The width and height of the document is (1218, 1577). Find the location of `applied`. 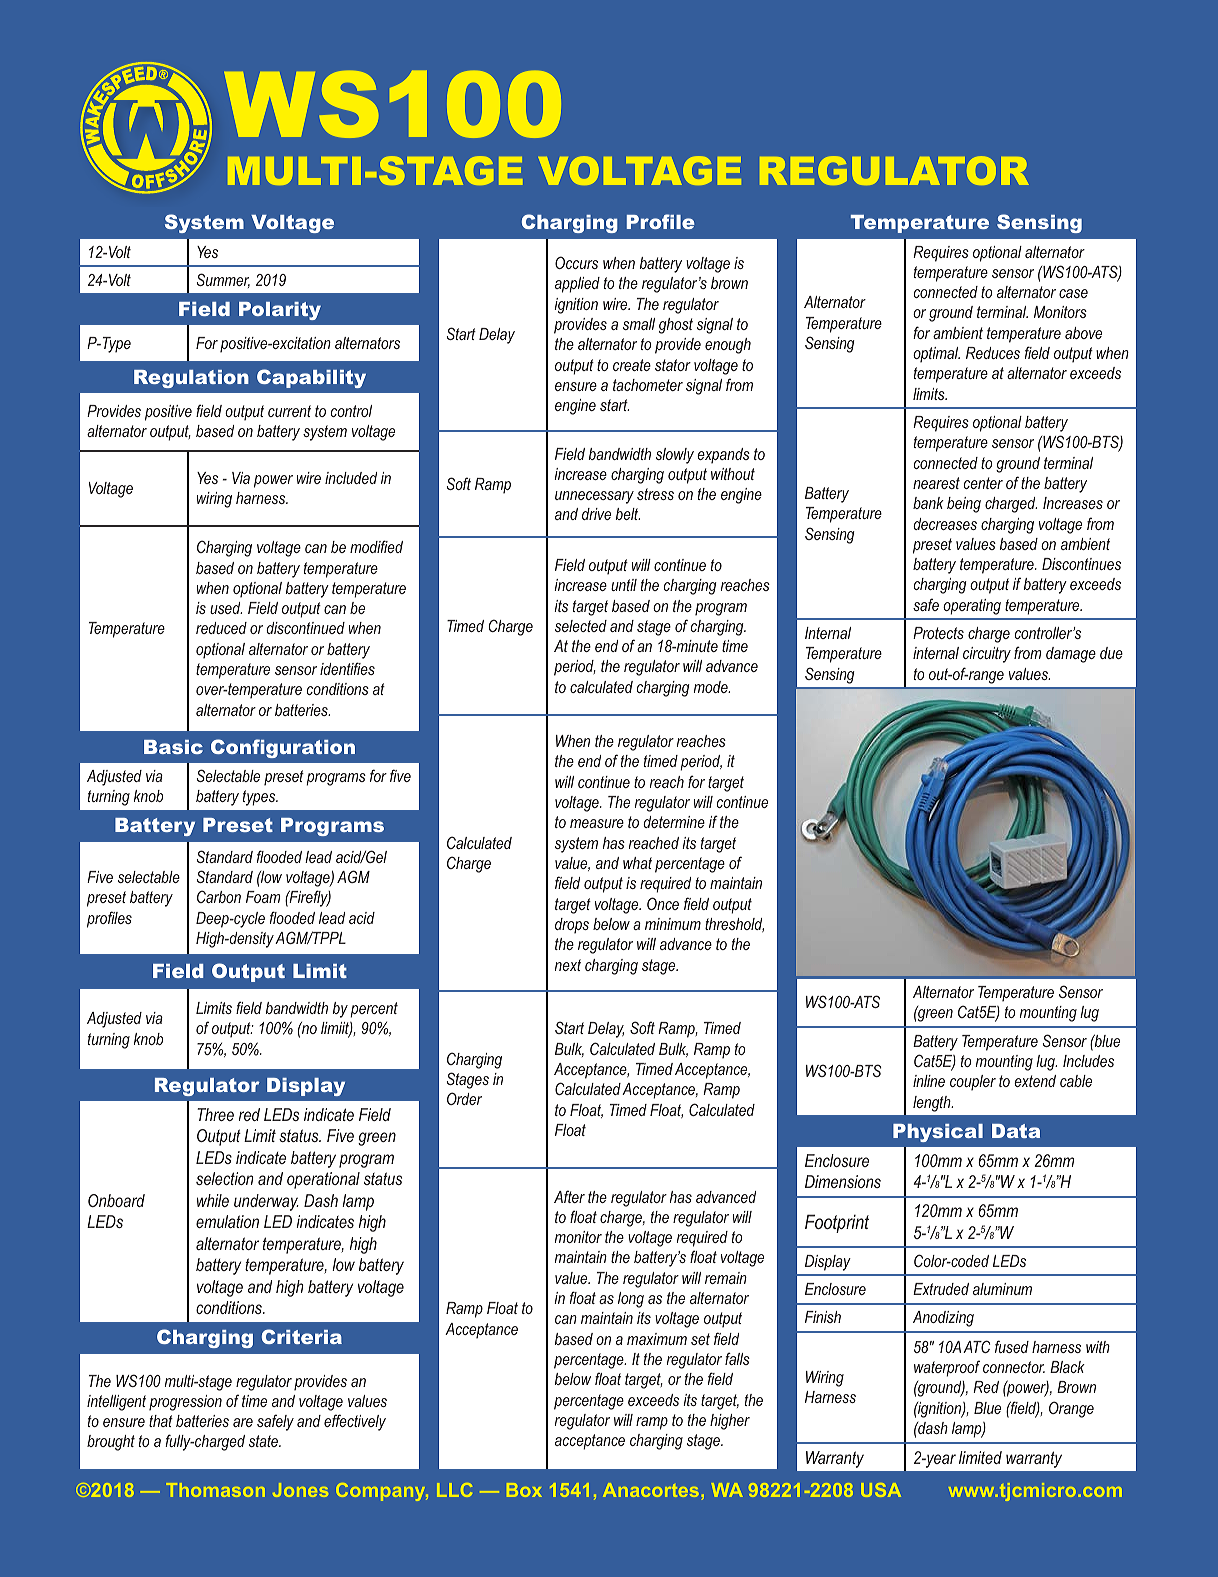

applied is located at coordinates (577, 285).
